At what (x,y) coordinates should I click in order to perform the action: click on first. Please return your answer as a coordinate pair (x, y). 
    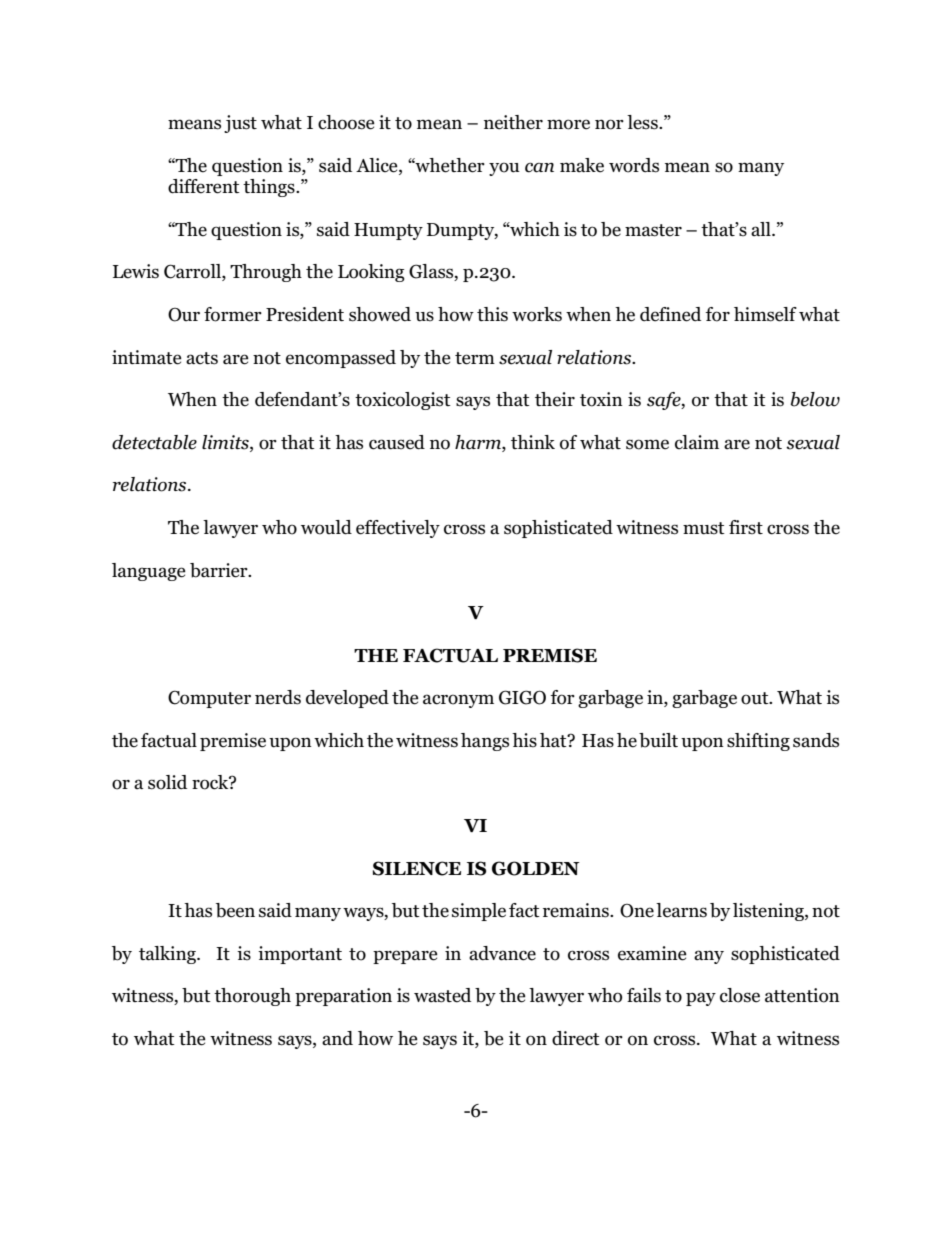
    Looking at the image, I should click on (746, 527).
